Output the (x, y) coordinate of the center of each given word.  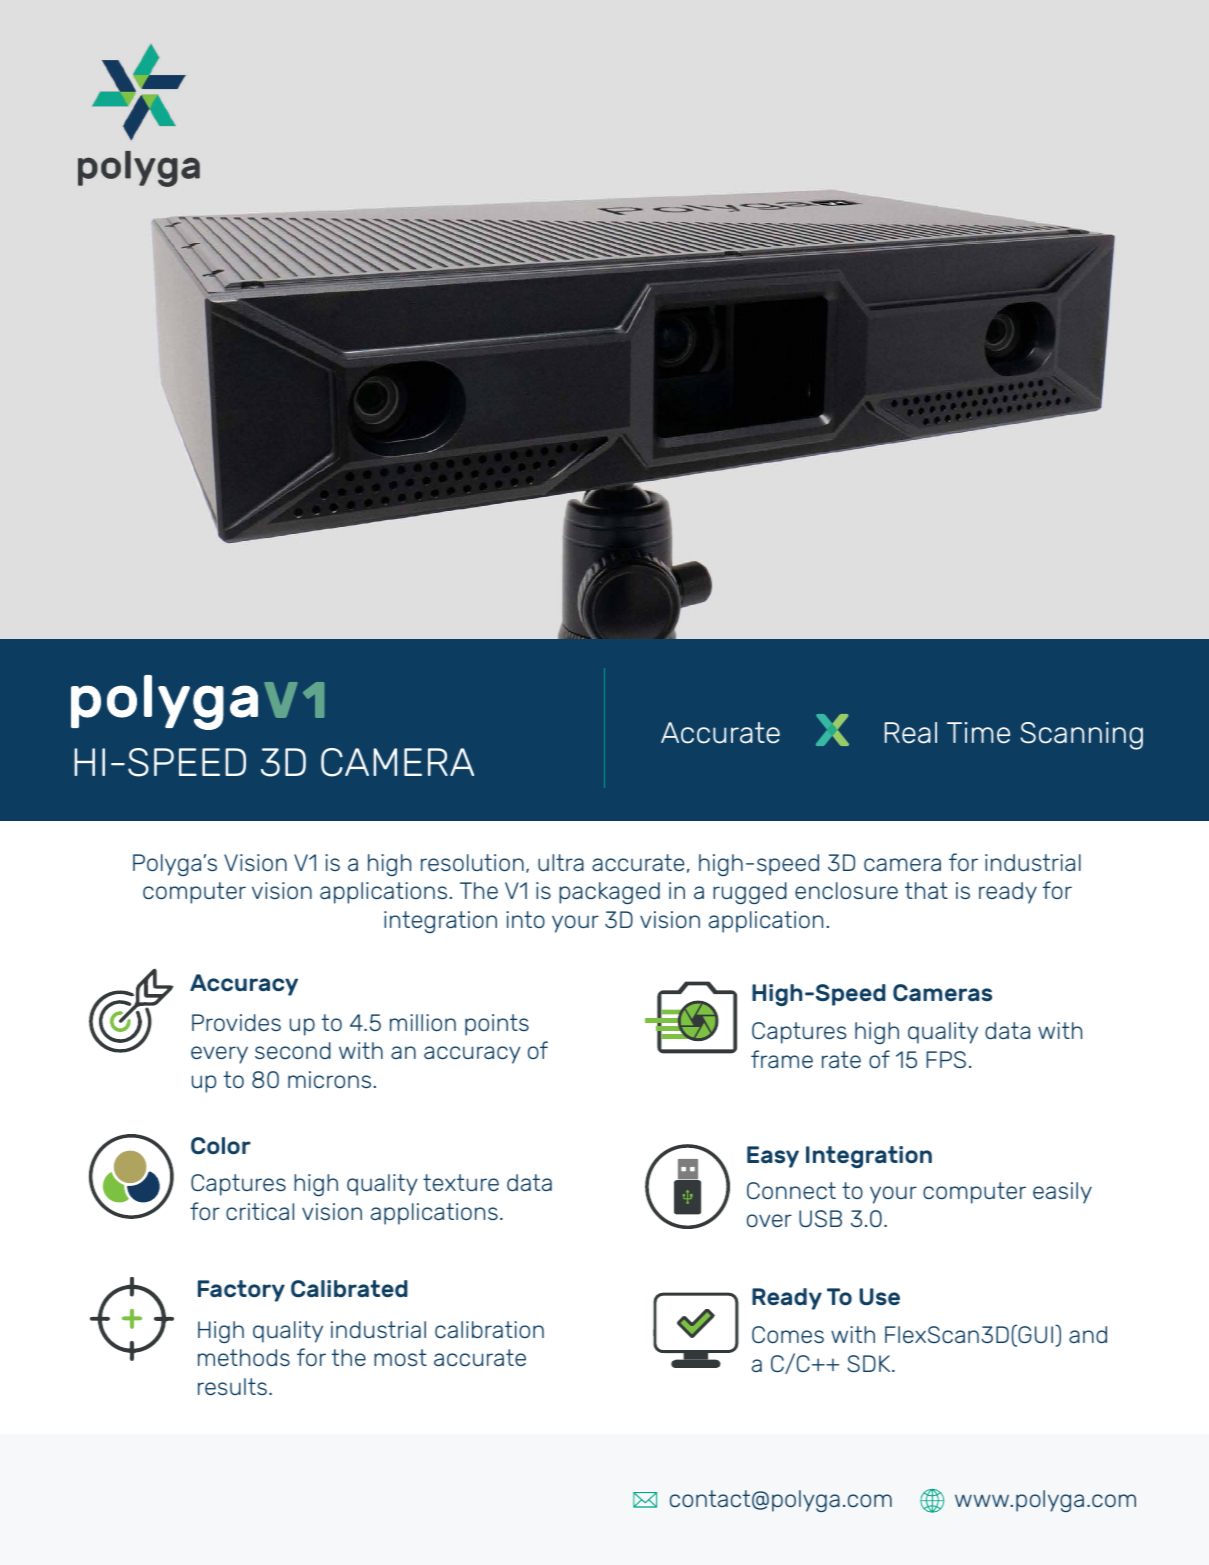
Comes (788, 1334)
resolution (472, 862)
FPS (946, 1059)
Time (978, 733)
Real (911, 733)
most (400, 1357)
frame (782, 1059)
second (293, 1050)
